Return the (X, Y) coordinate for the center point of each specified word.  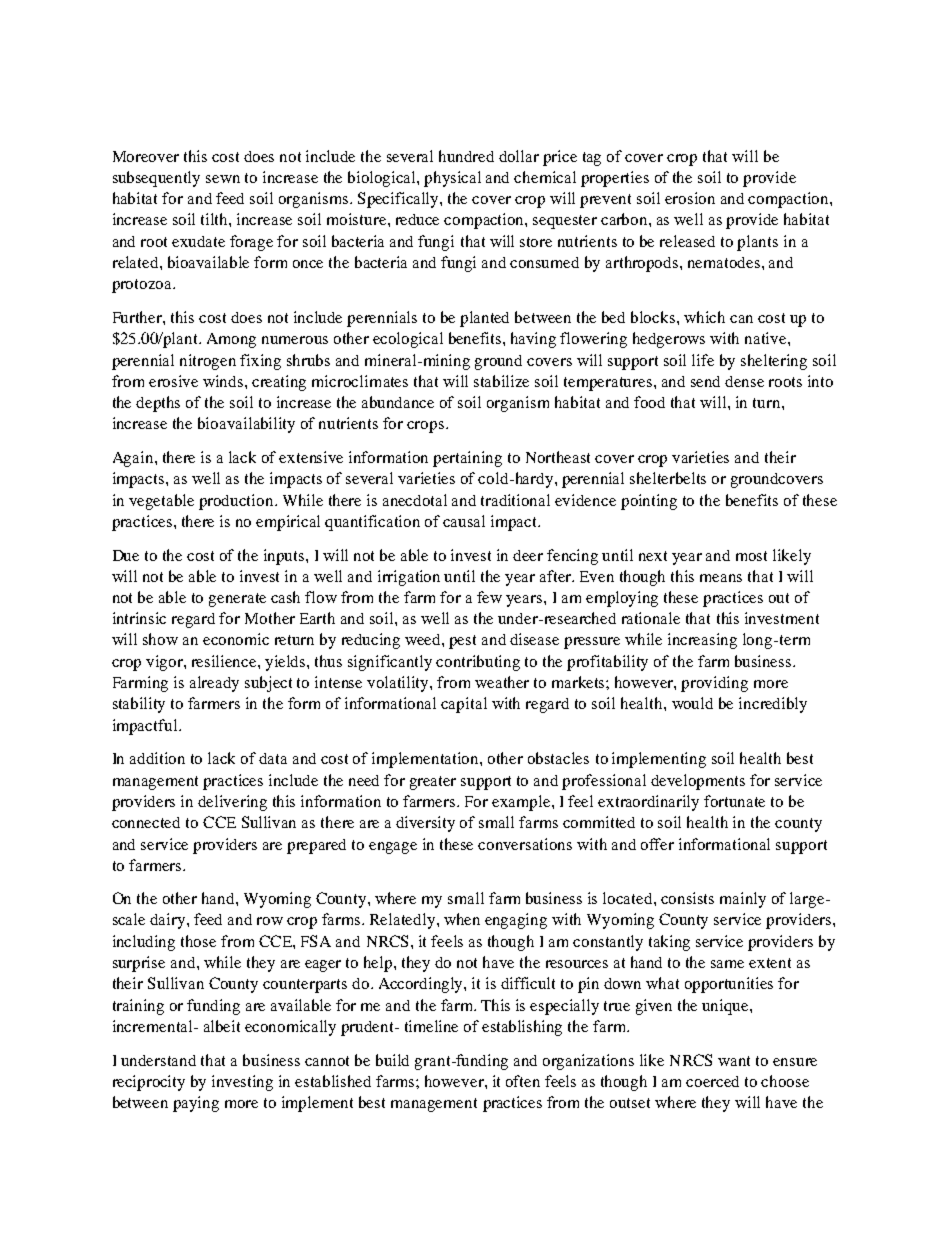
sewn (223, 179)
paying (196, 1104)
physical (452, 179)
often (523, 1081)
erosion (690, 198)
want (734, 1061)
